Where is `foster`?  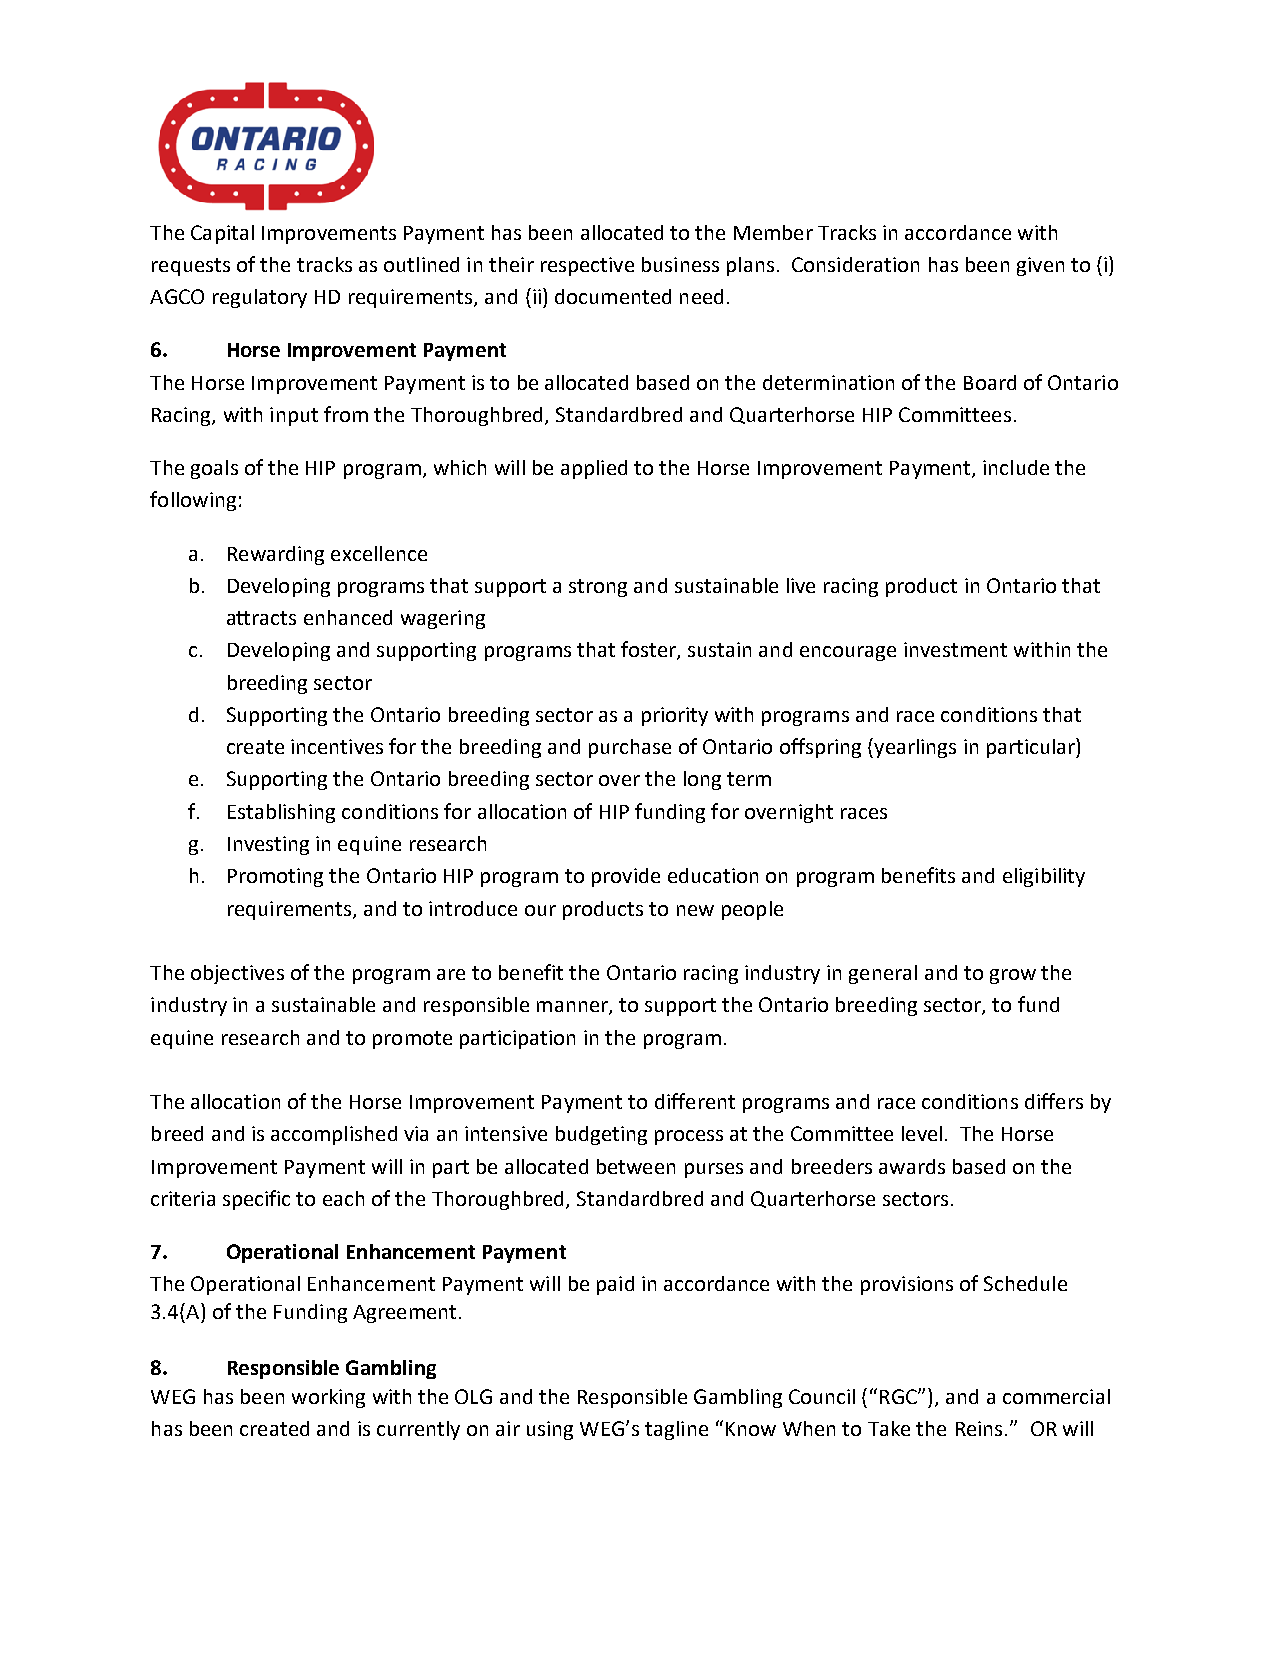 foster is located at coordinates (649, 650).
